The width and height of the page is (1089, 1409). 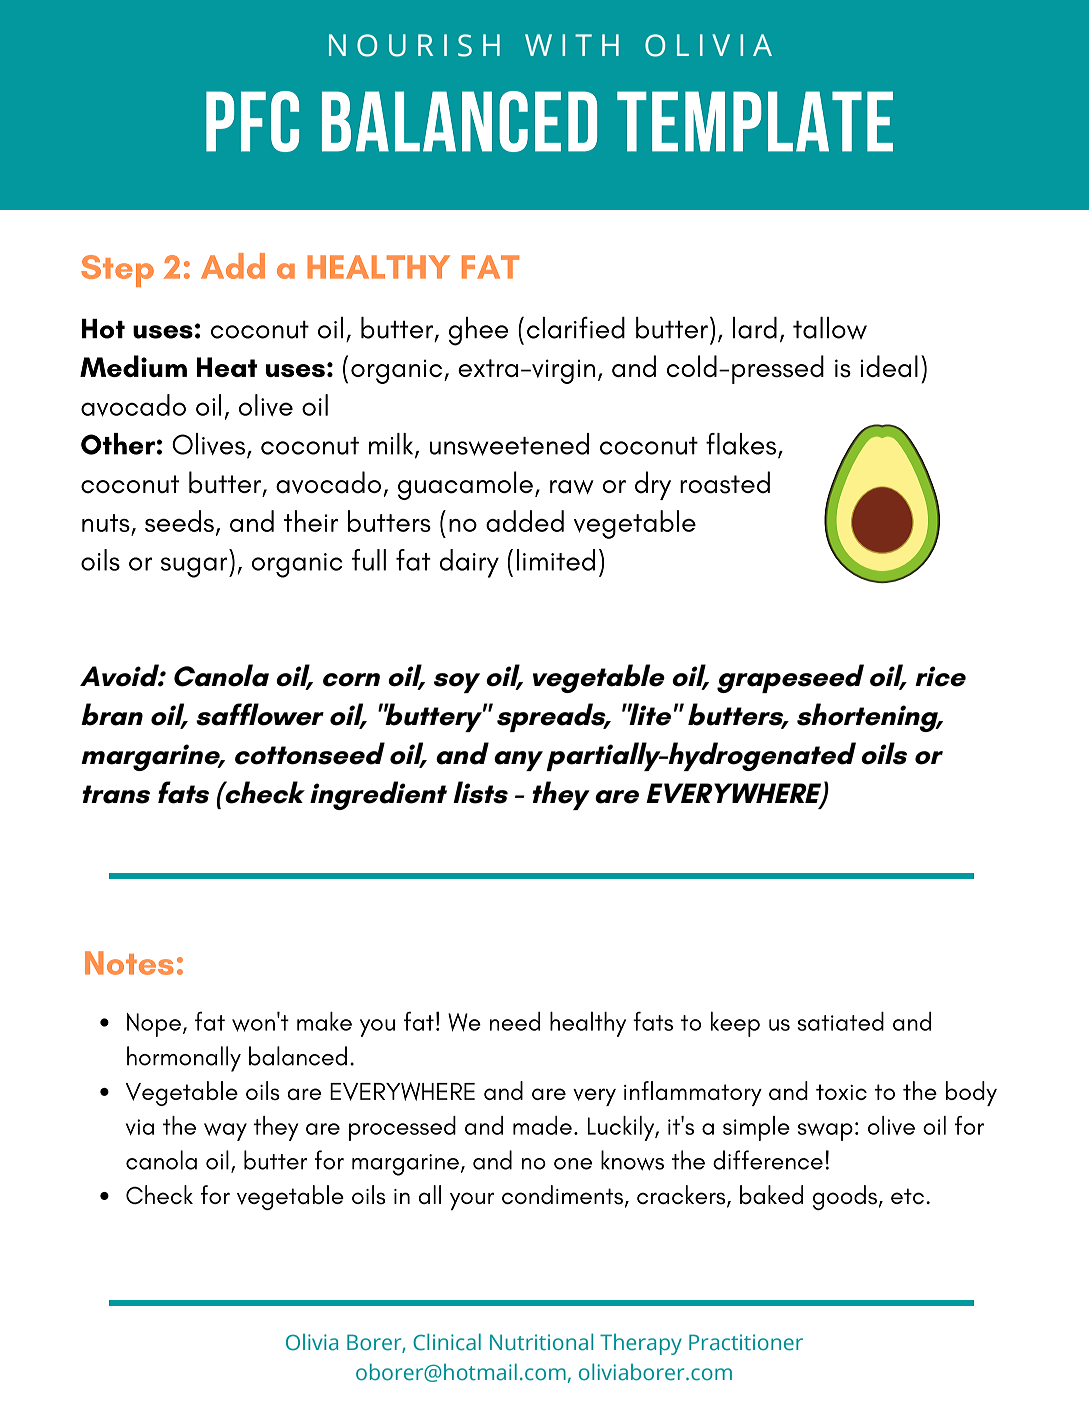 I want to click on satiated, so click(x=841, y=1021).
